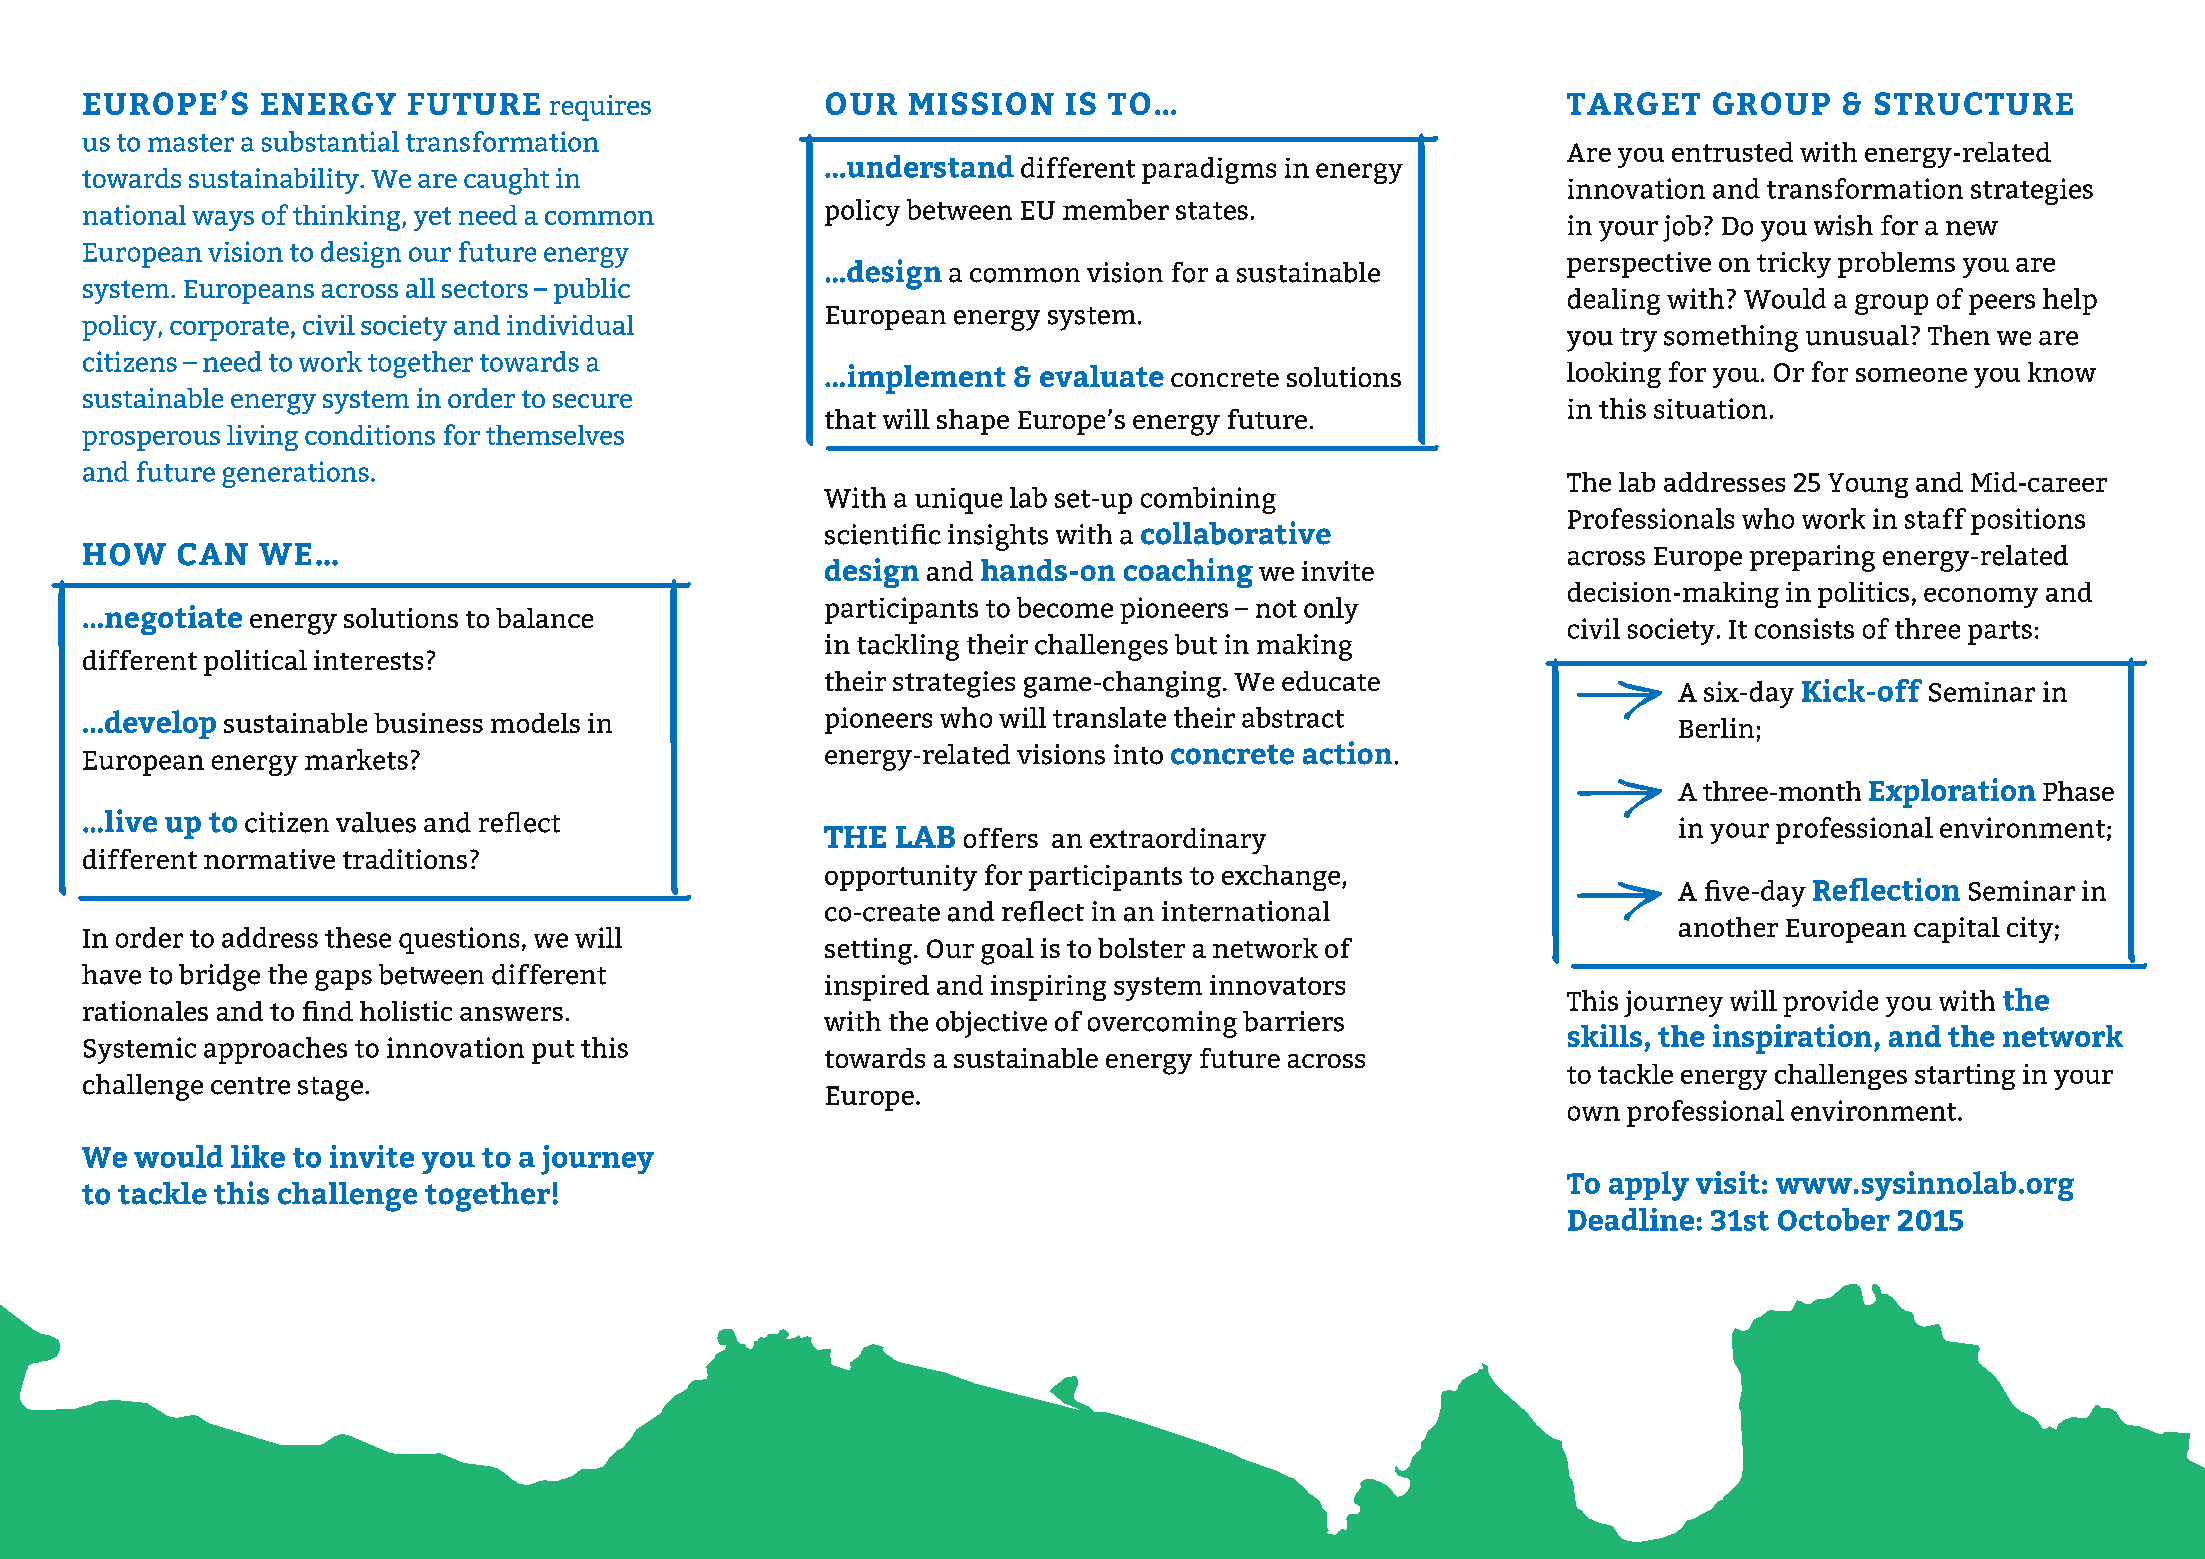 This screenshot has width=2205, height=1559. What do you see at coordinates (981, 103) in the screenshot?
I see `mission` at bounding box center [981, 103].
